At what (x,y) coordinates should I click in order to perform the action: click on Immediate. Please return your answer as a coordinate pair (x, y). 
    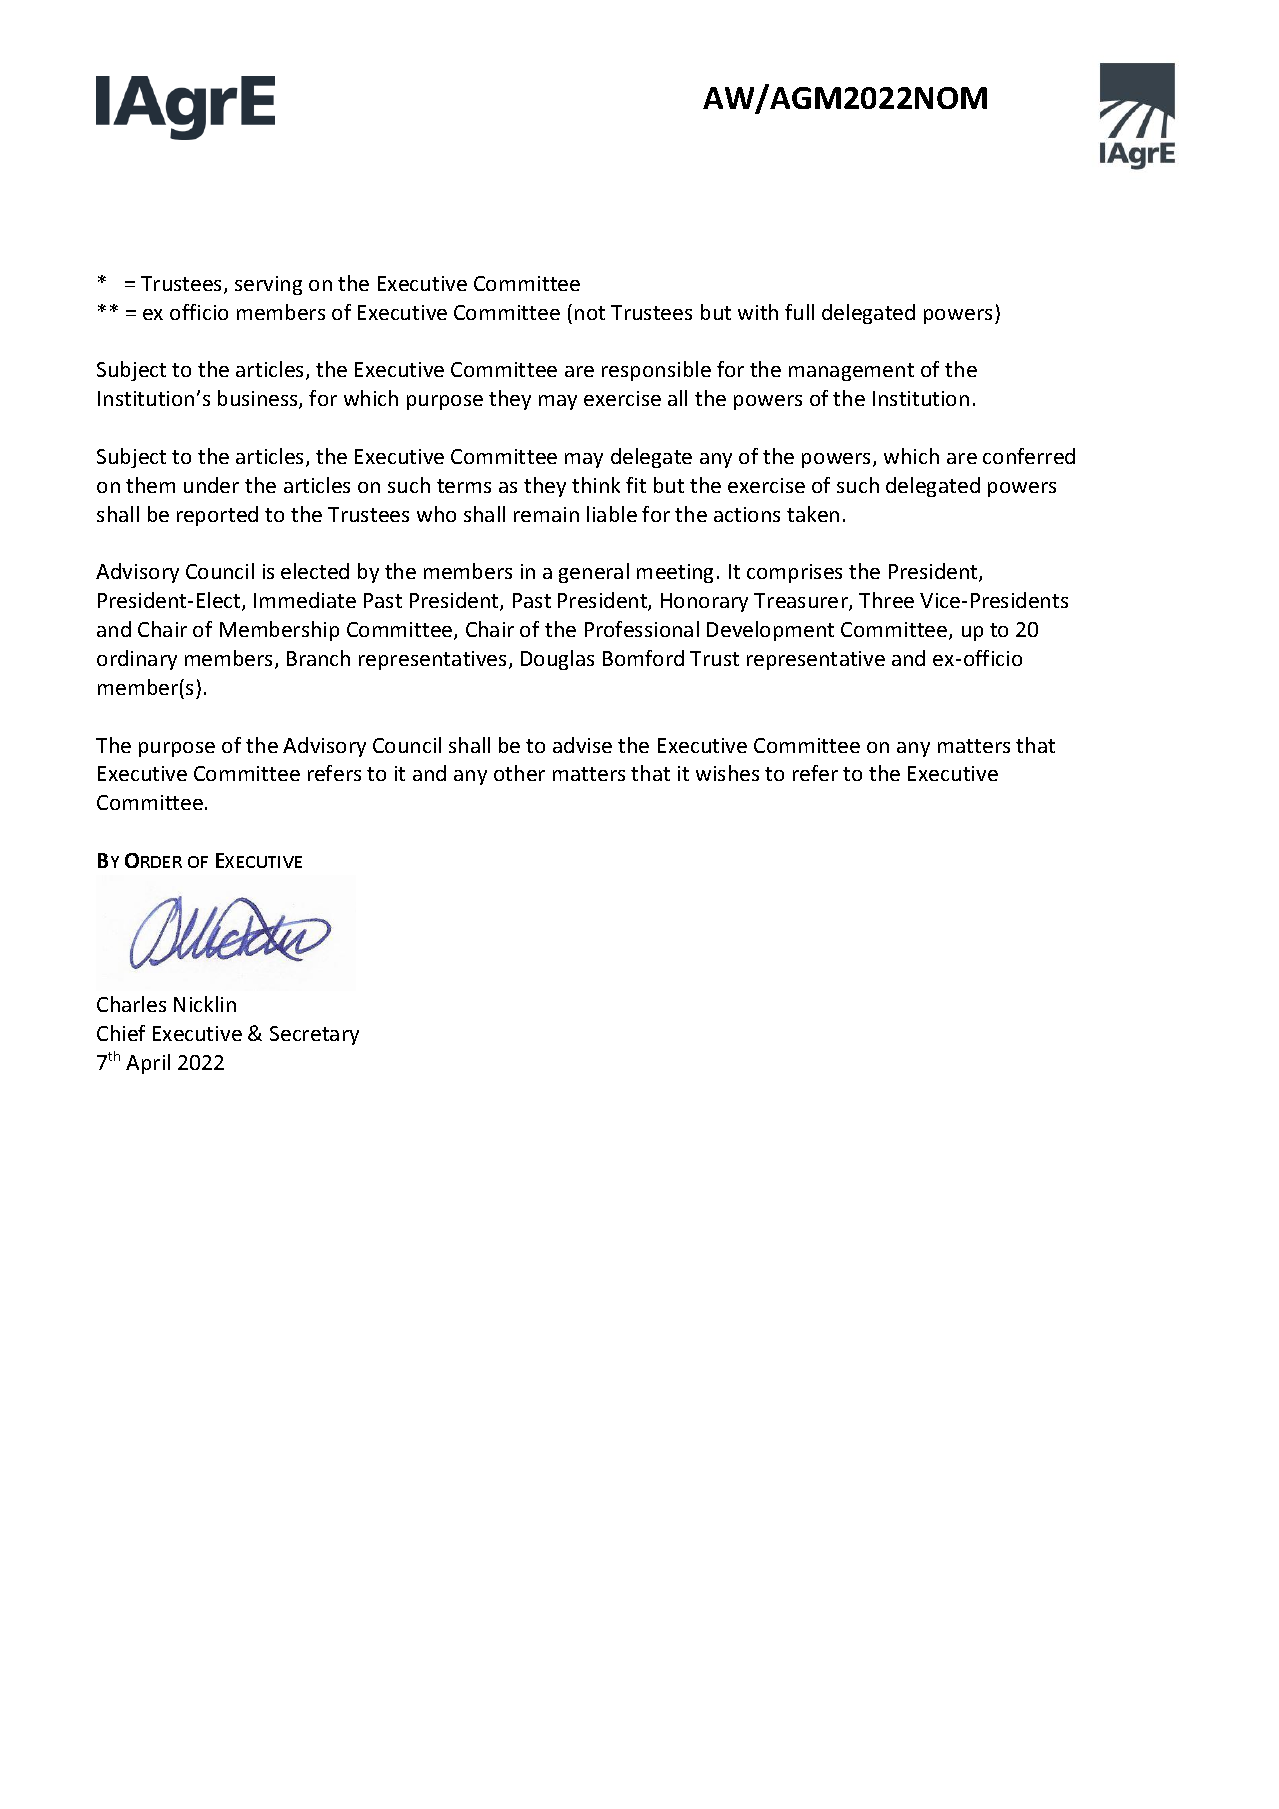
    Looking at the image, I should click on (305, 600).
